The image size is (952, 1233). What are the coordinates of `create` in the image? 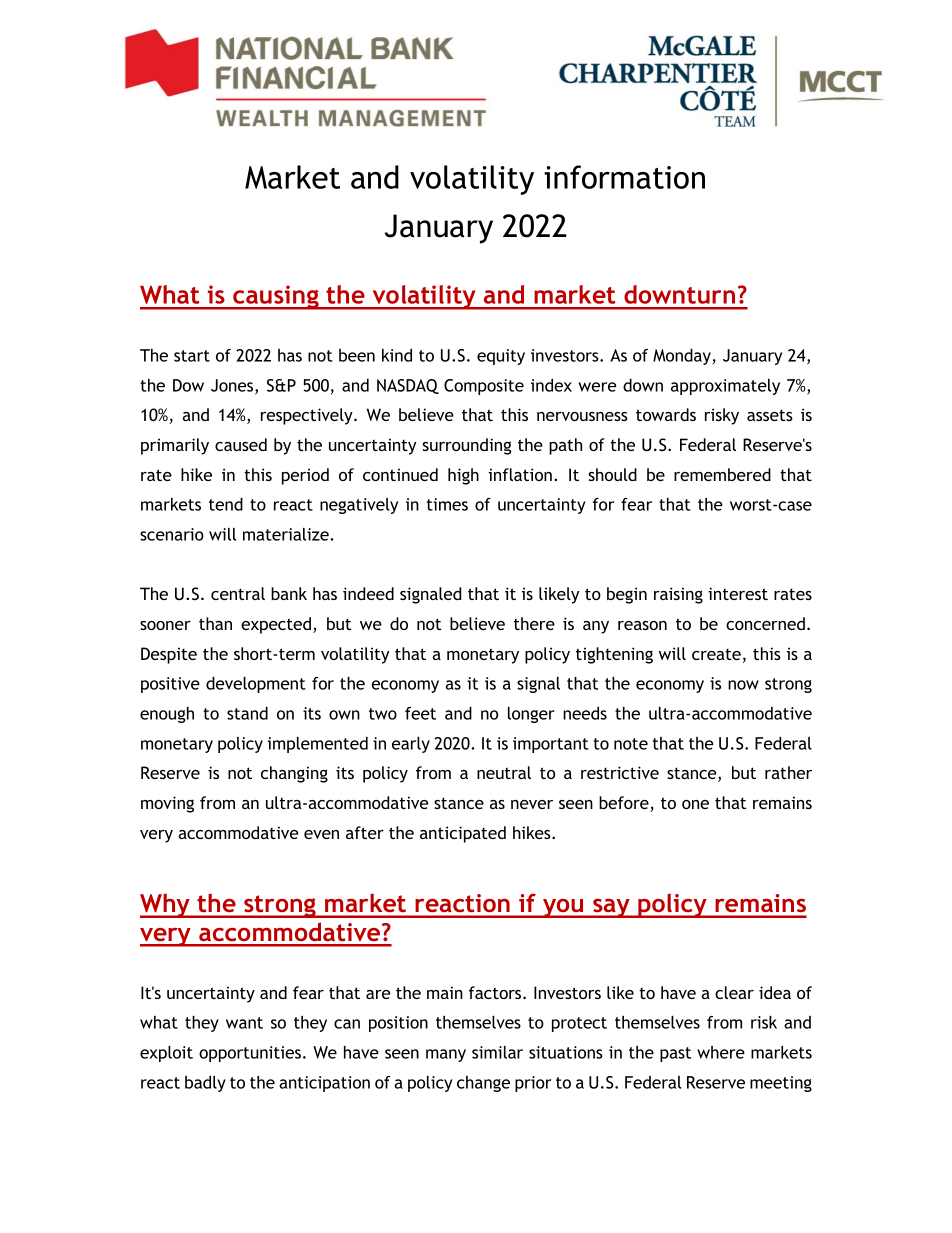 It's located at (716, 654).
